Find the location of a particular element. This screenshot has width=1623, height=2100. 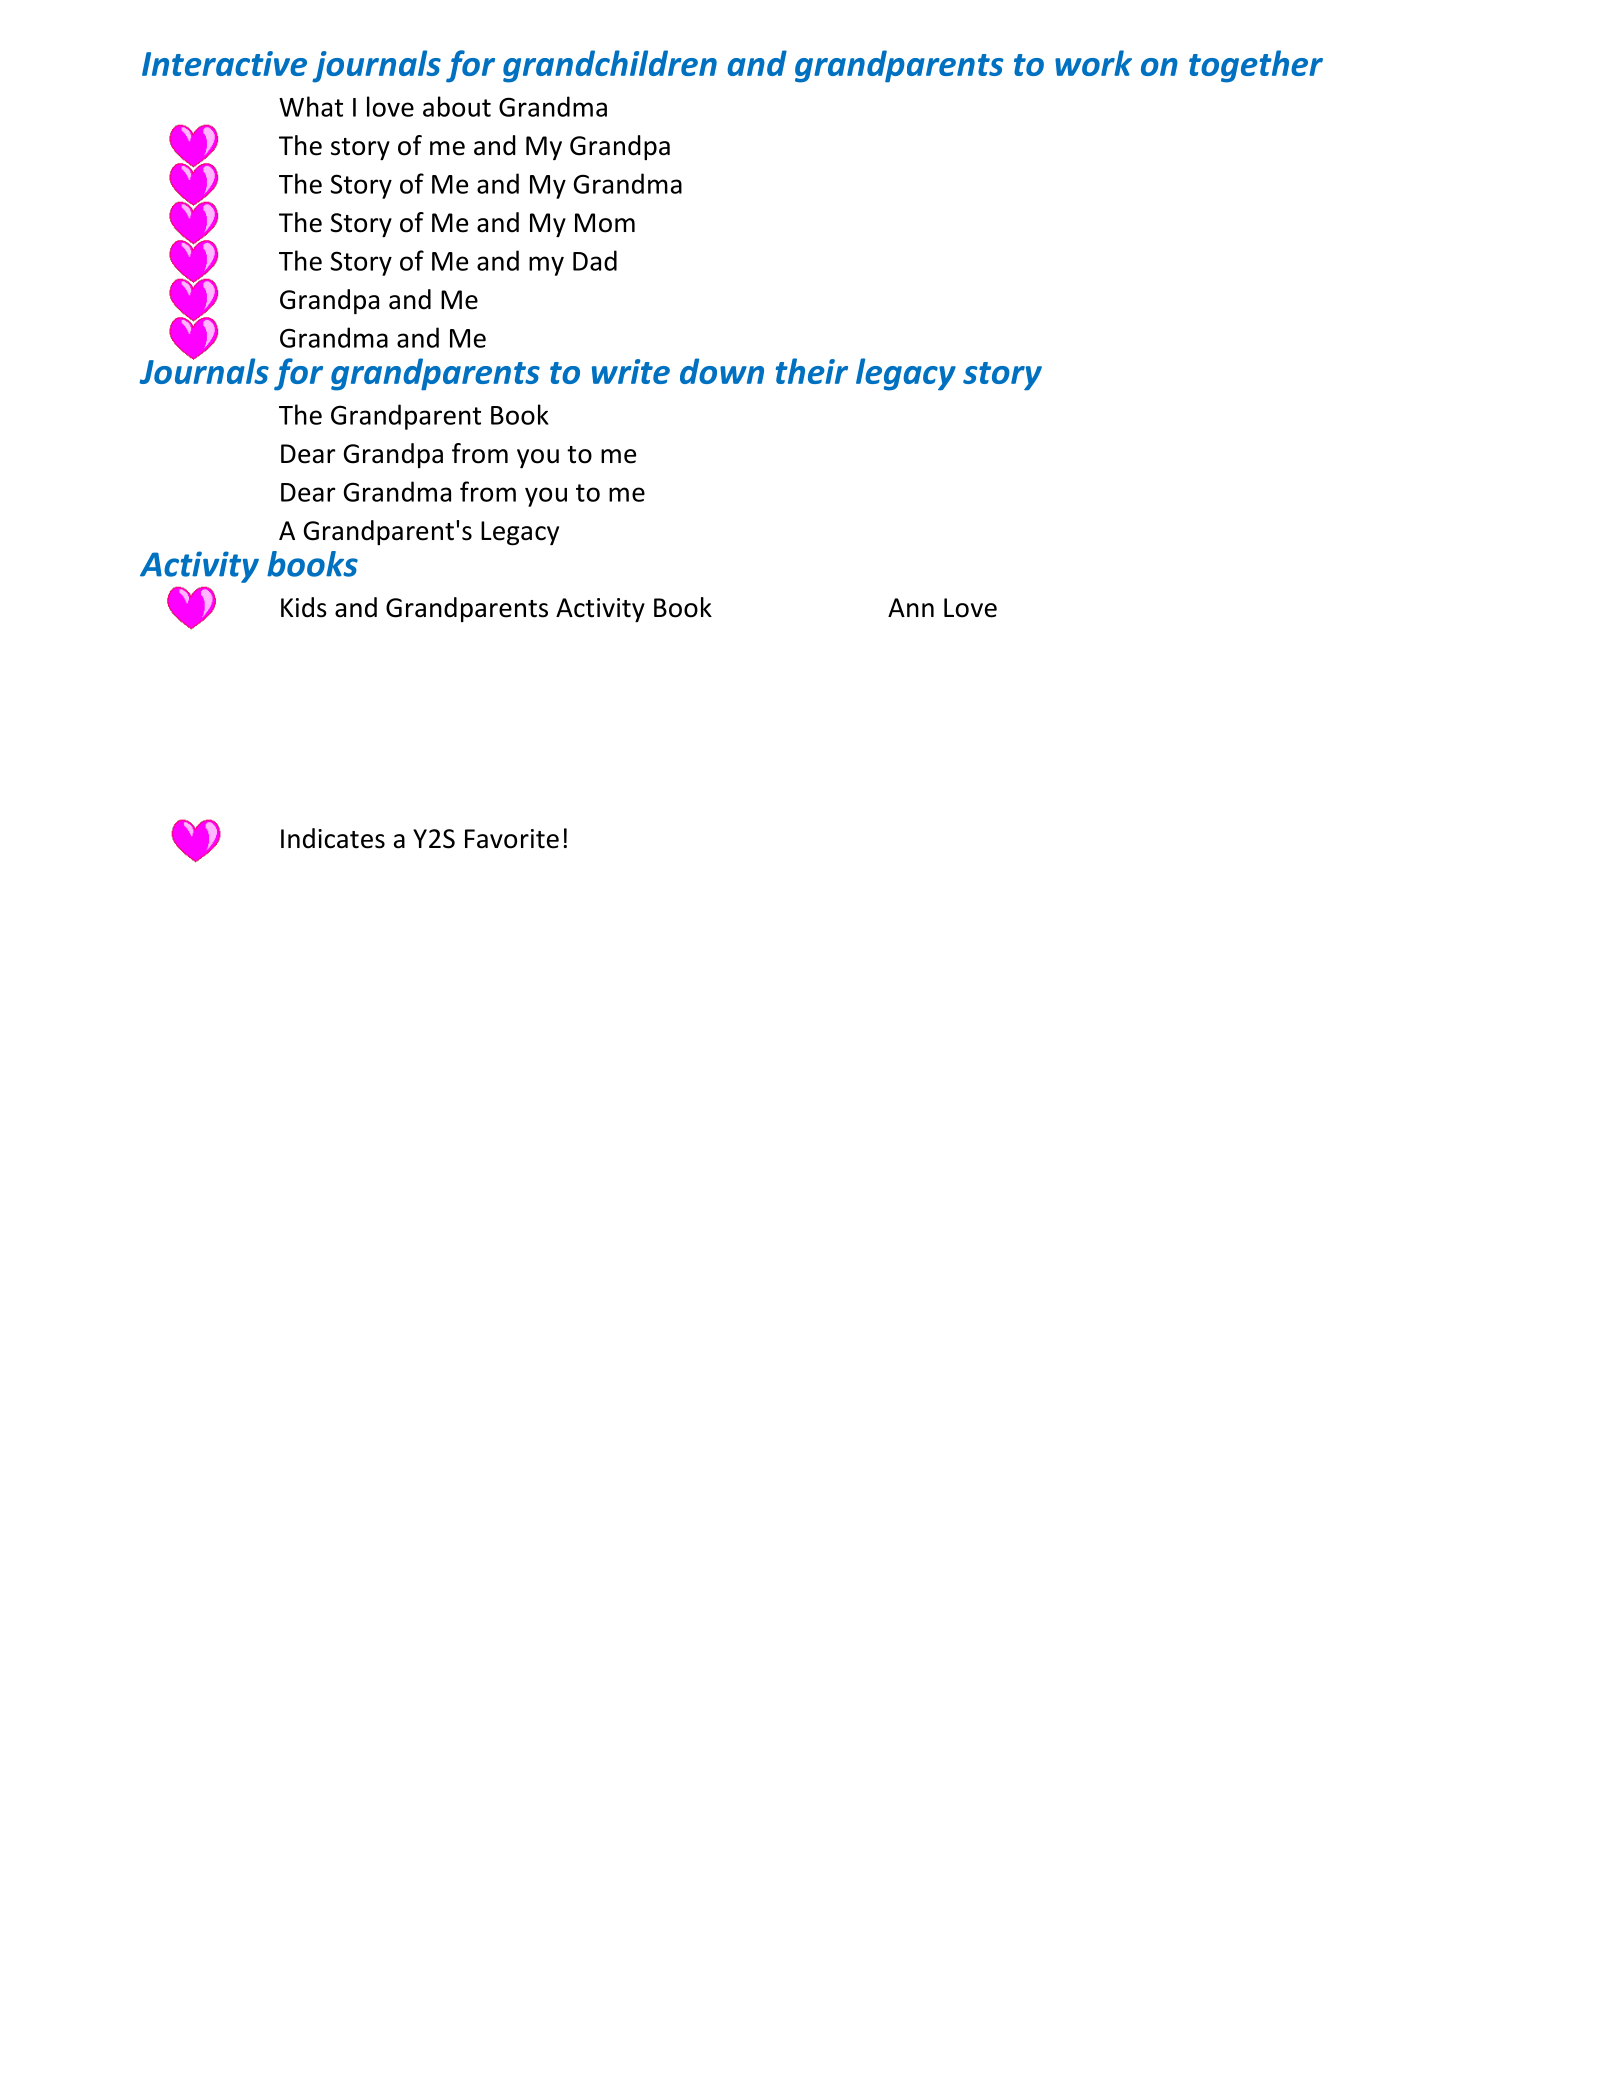

write is located at coordinates (631, 371).
